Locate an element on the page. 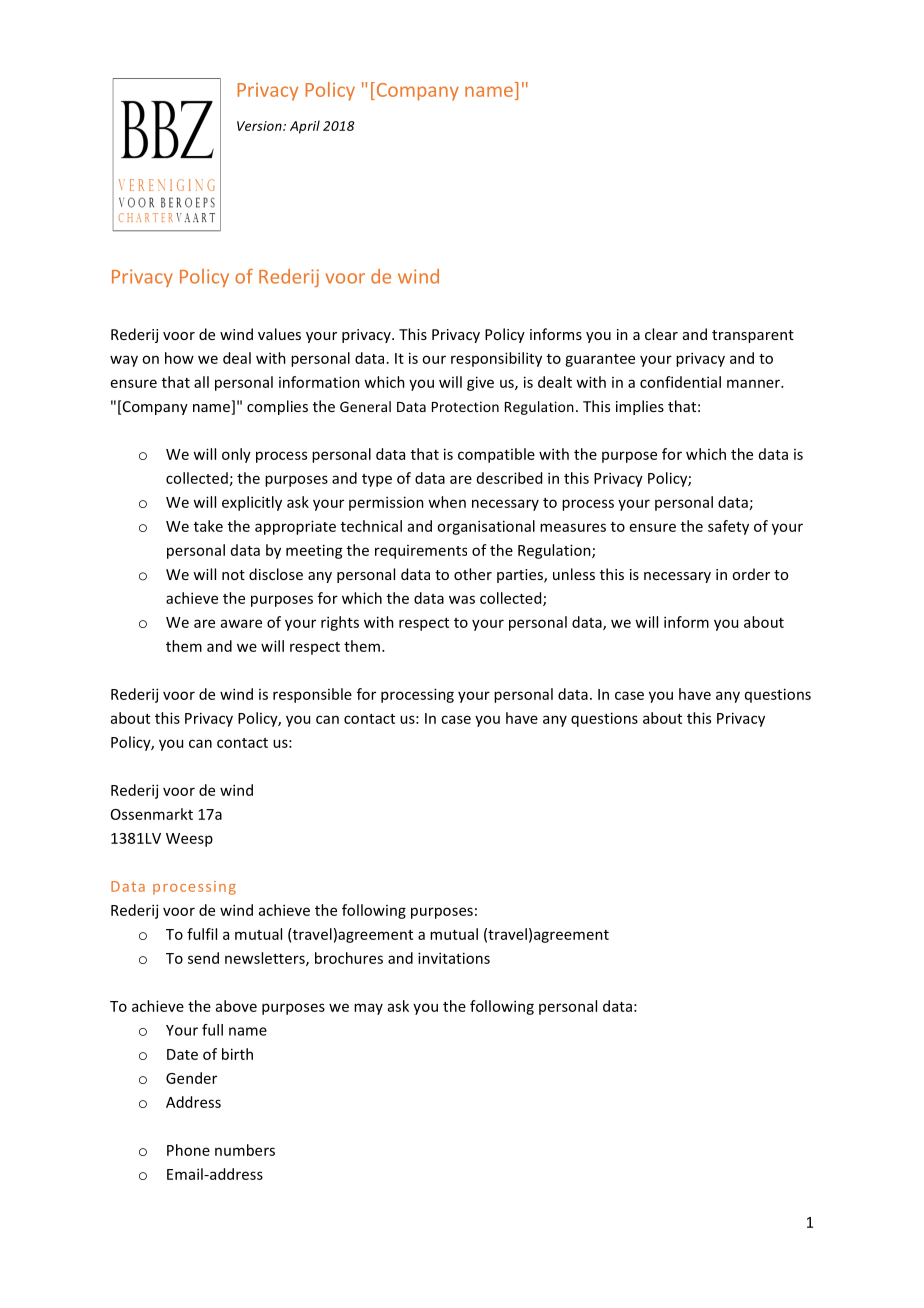 This document has height=1308, width=924. was is located at coordinates (462, 599).
